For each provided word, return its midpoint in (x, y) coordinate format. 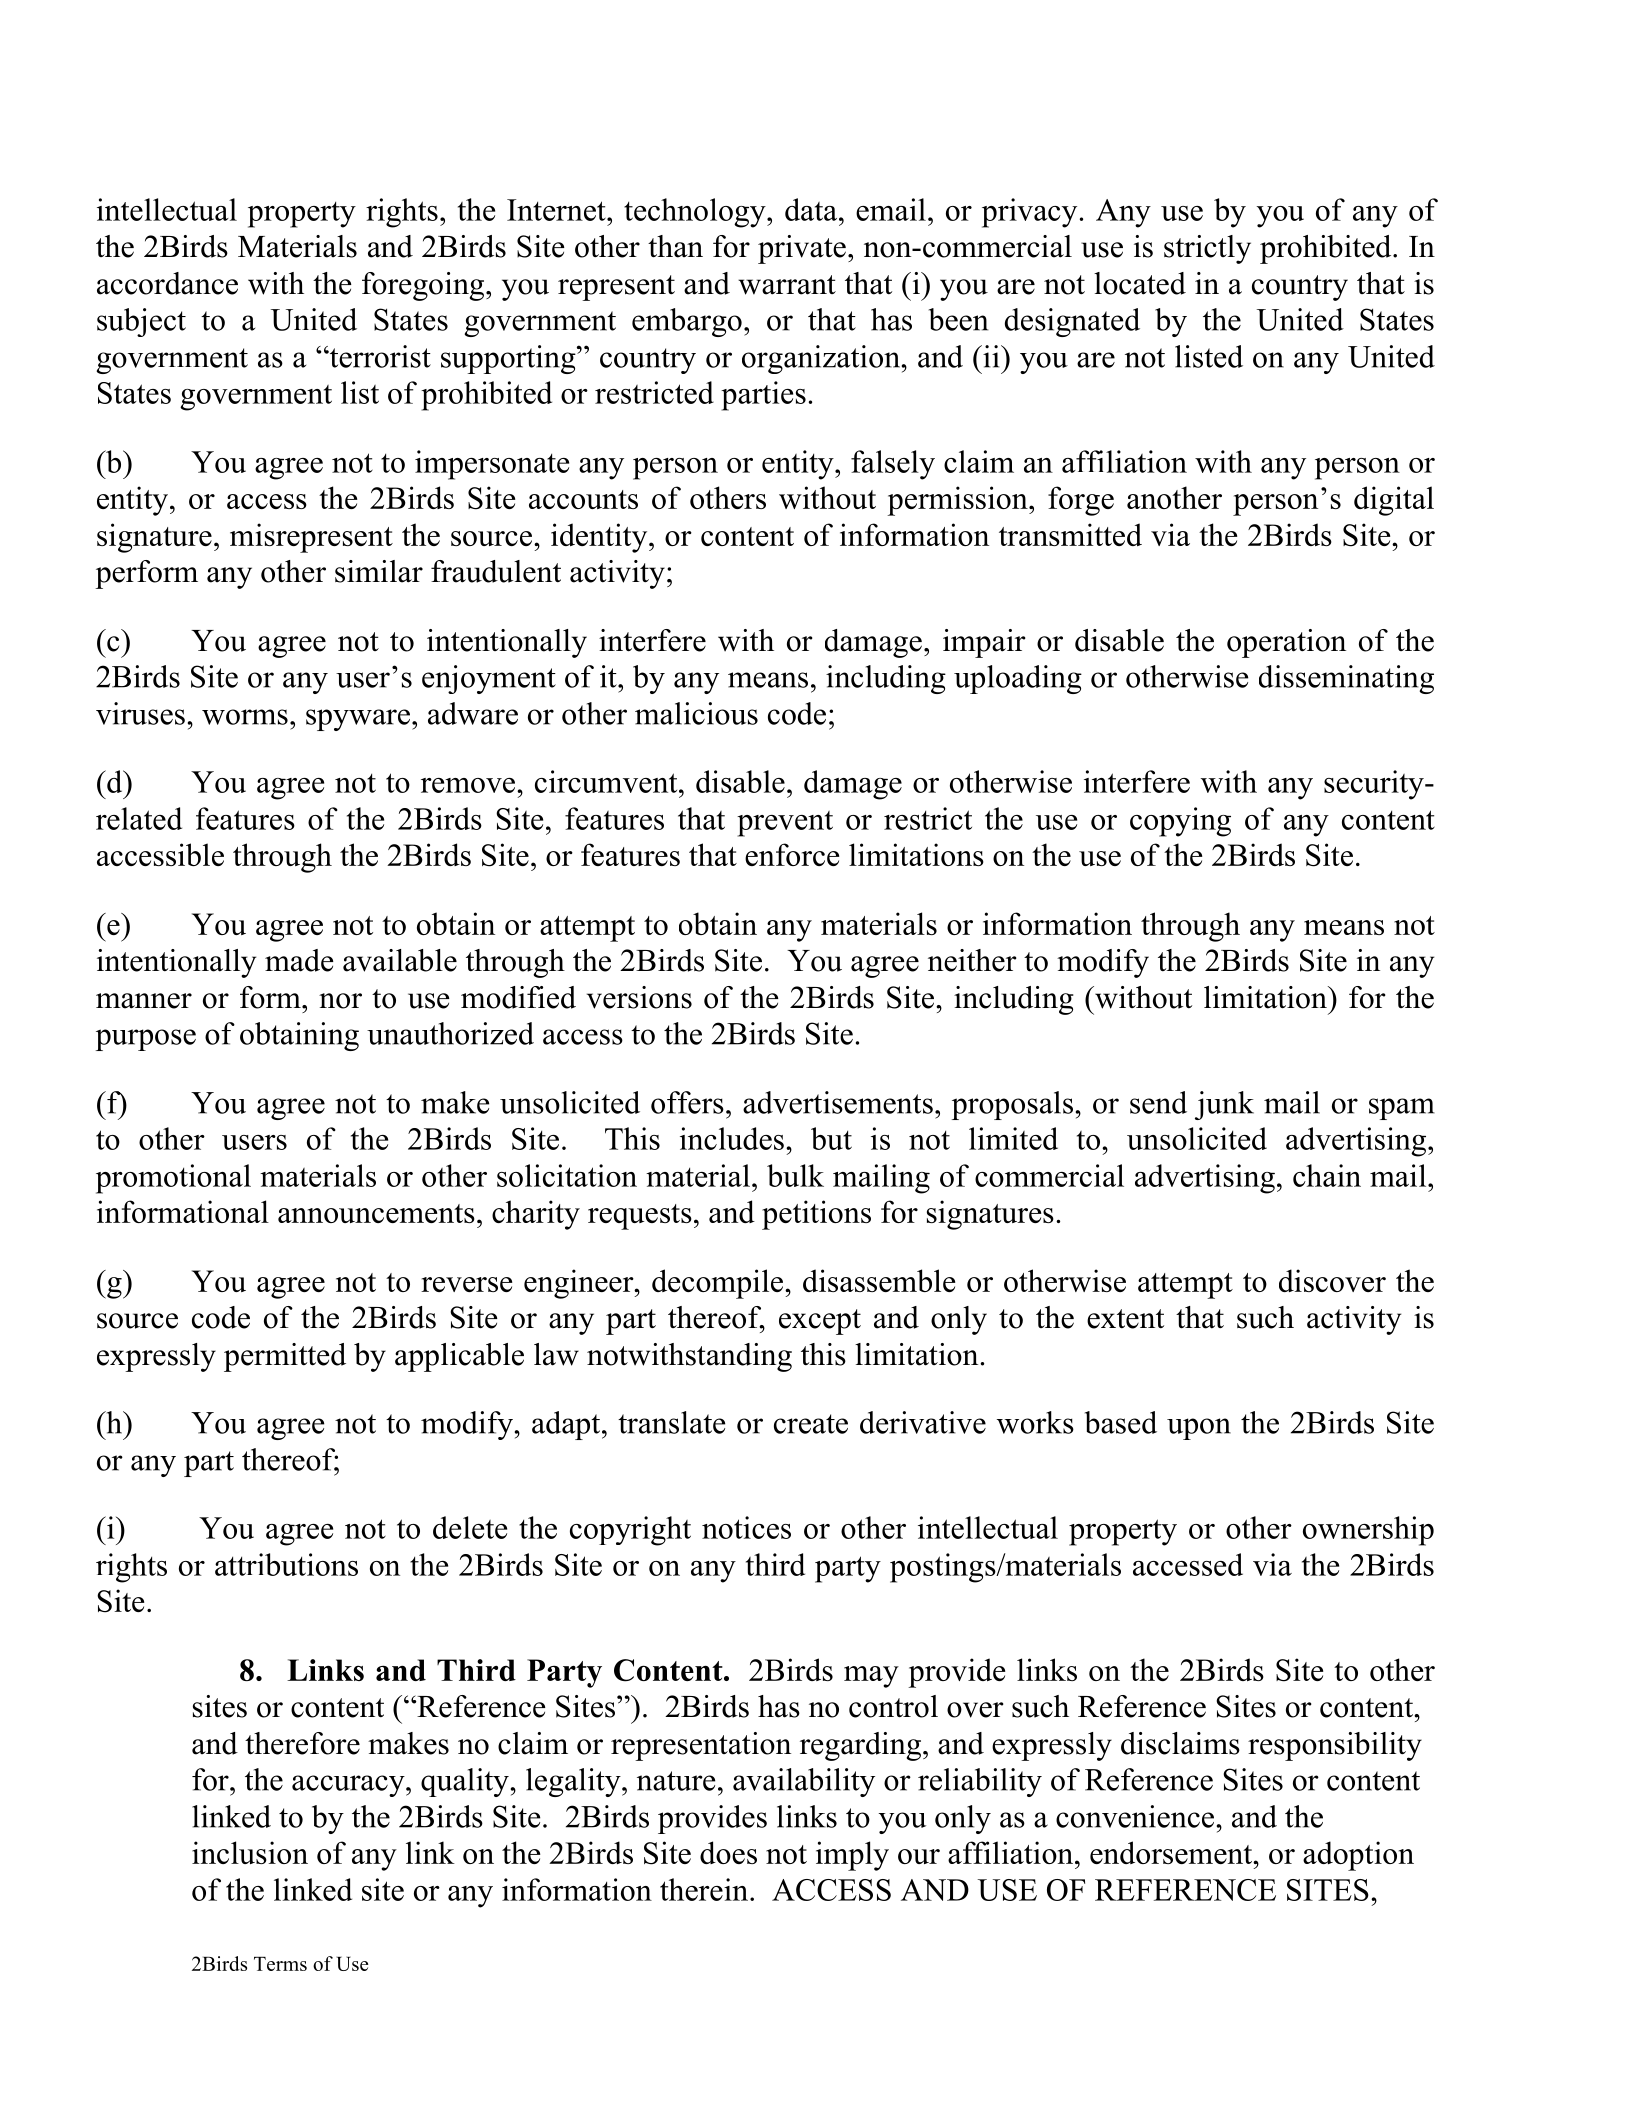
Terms (280, 1964)
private (802, 249)
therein (705, 1889)
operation (1286, 643)
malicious (696, 713)
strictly (1207, 249)
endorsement (1172, 1852)
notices (746, 1527)
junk (1224, 1105)
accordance (167, 283)
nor (340, 1001)
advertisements (838, 1102)
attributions (286, 1564)
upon (1199, 1429)
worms (245, 717)
